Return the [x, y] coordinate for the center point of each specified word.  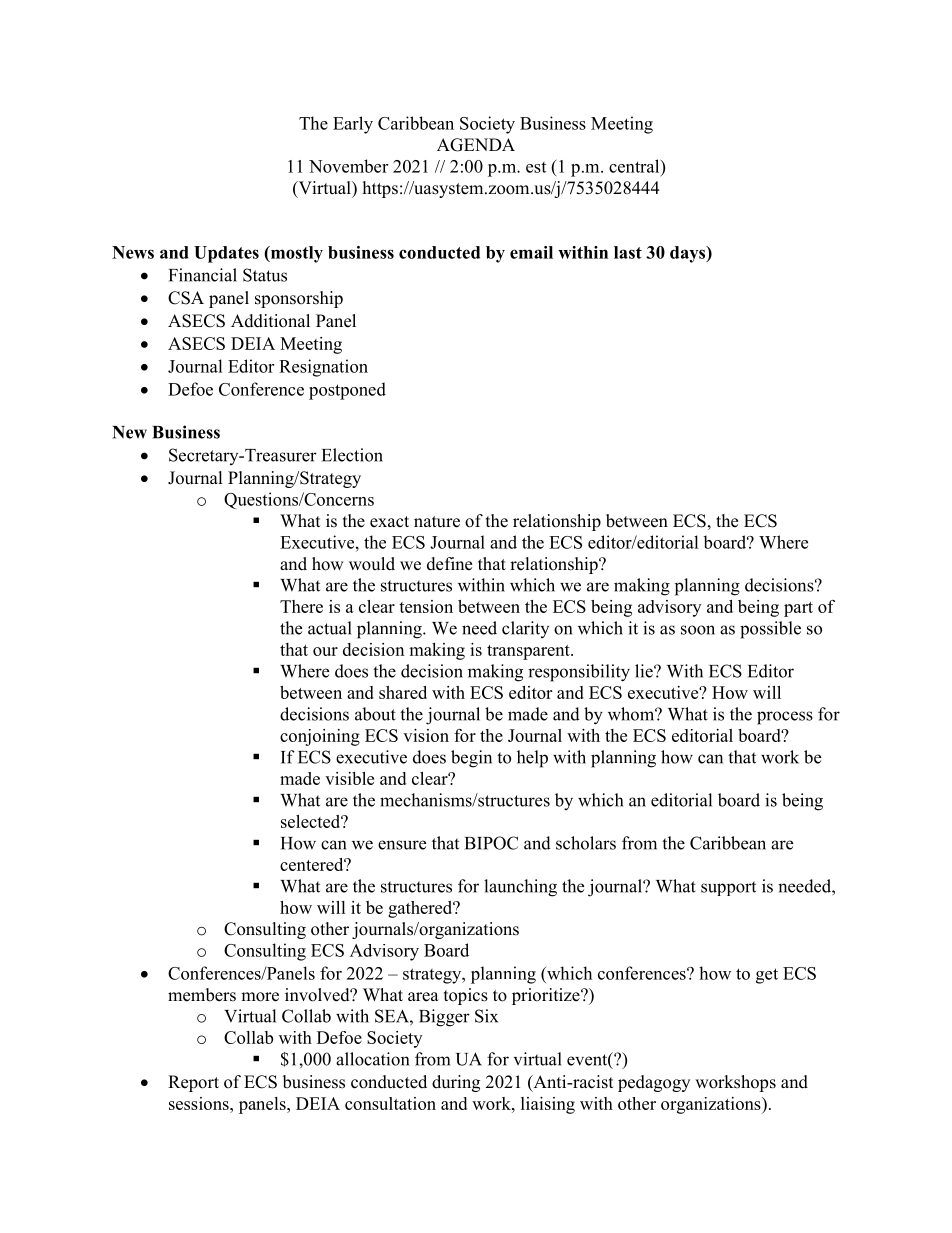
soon [698, 630]
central [635, 166]
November [348, 166]
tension [426, 606]
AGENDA [476, 145]
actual [330, 628]
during [456, 1083]
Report [193, 1083]
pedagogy [654, 1083]
